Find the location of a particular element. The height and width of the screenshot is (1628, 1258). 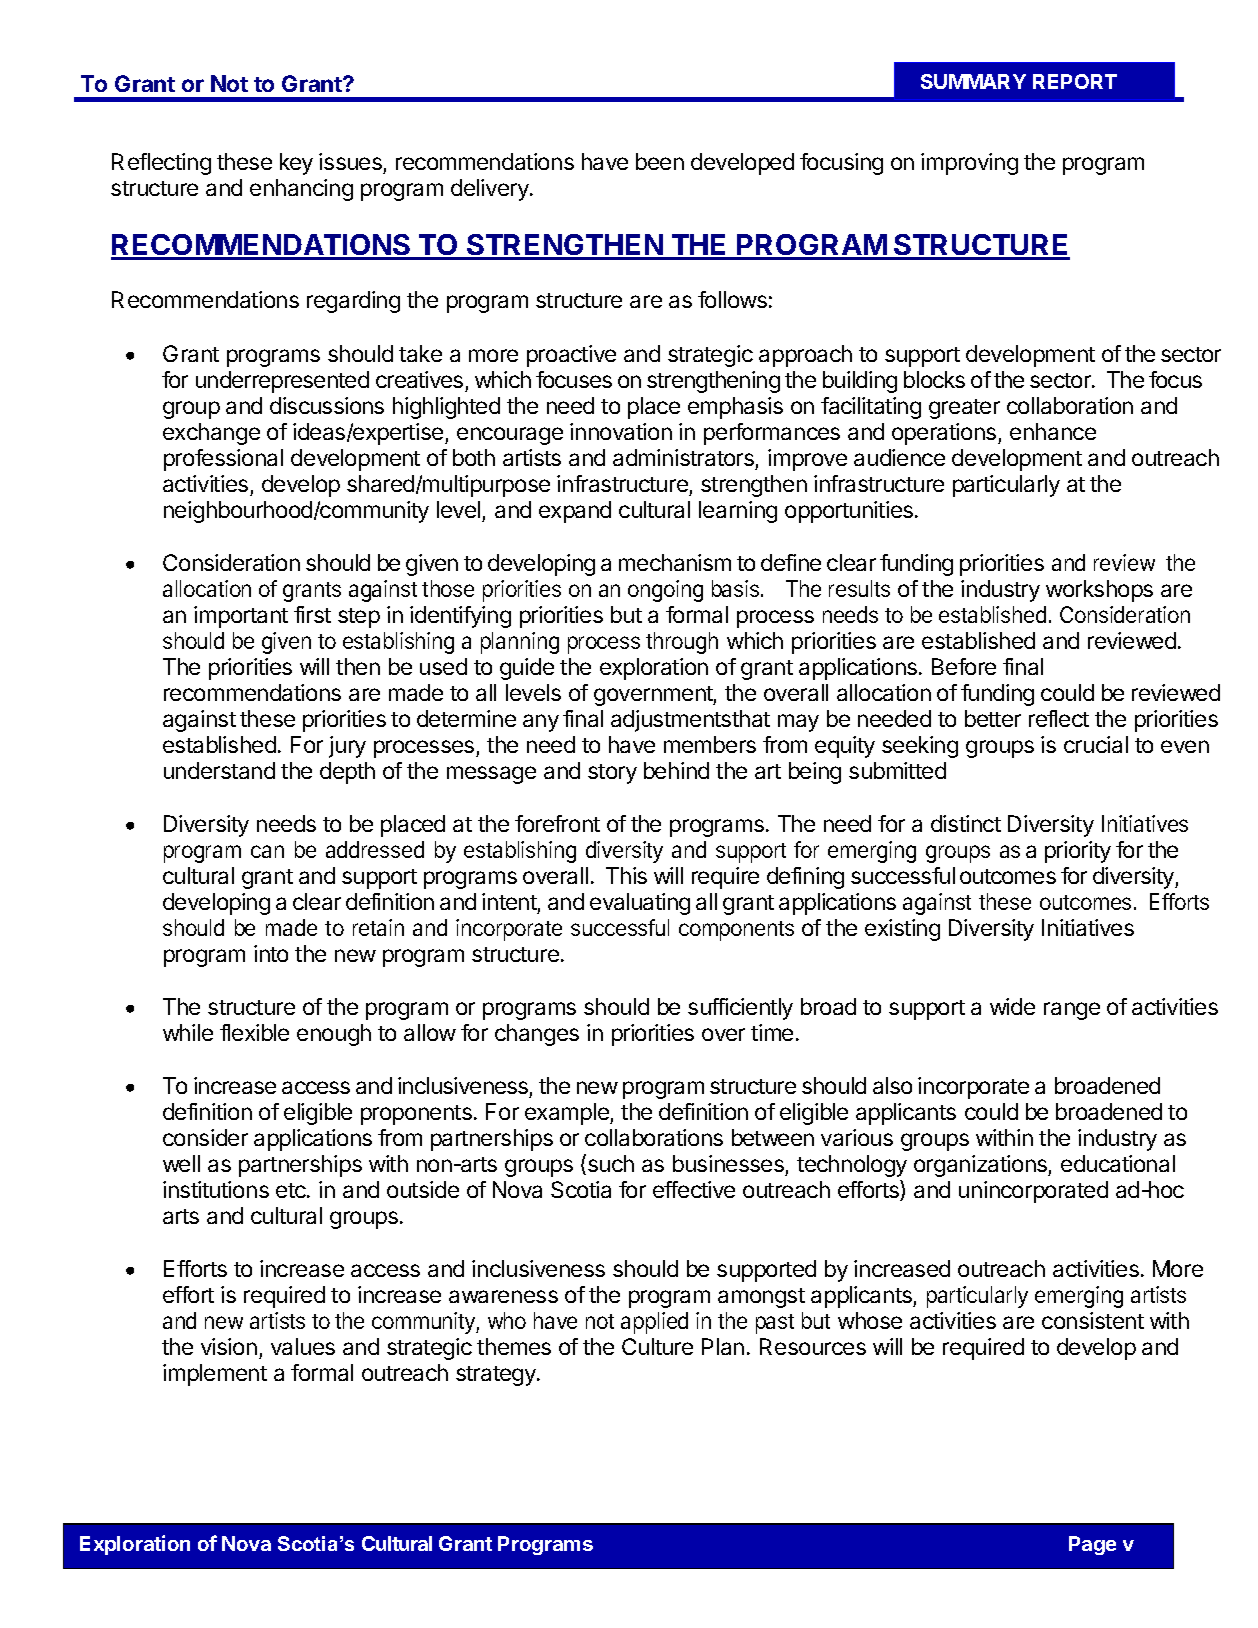

ongoing is located at coordinates (665, 591).
